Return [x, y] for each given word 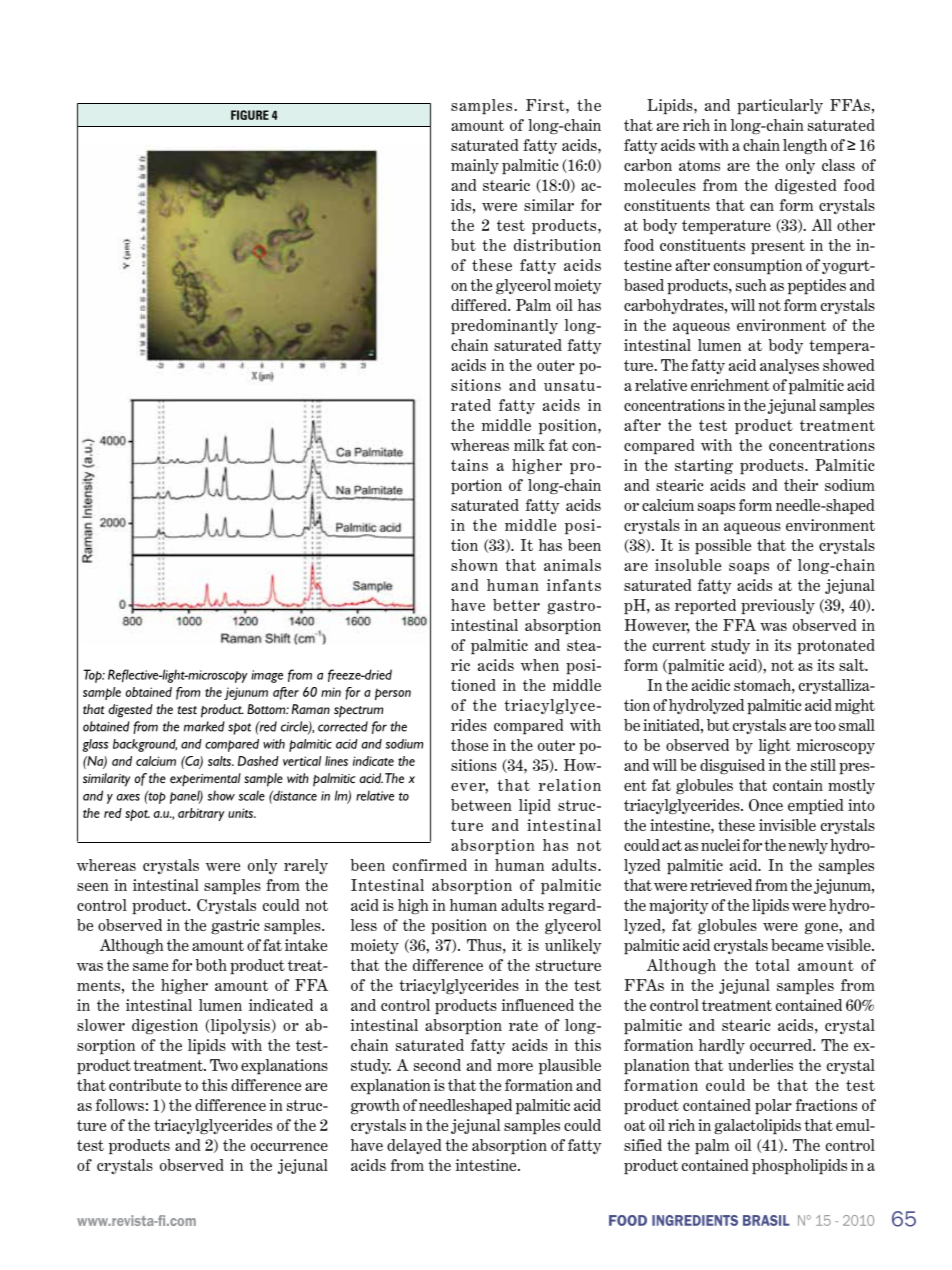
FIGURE [250, 115]
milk [529, 445]
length [805, 146]
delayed [414, 1146]
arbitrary [201, 814]
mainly [475, 166]
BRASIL [766, 1220]
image [267, 676]
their [801, 485]
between [481, 805]
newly [808, 846]
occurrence [289, 1147]
